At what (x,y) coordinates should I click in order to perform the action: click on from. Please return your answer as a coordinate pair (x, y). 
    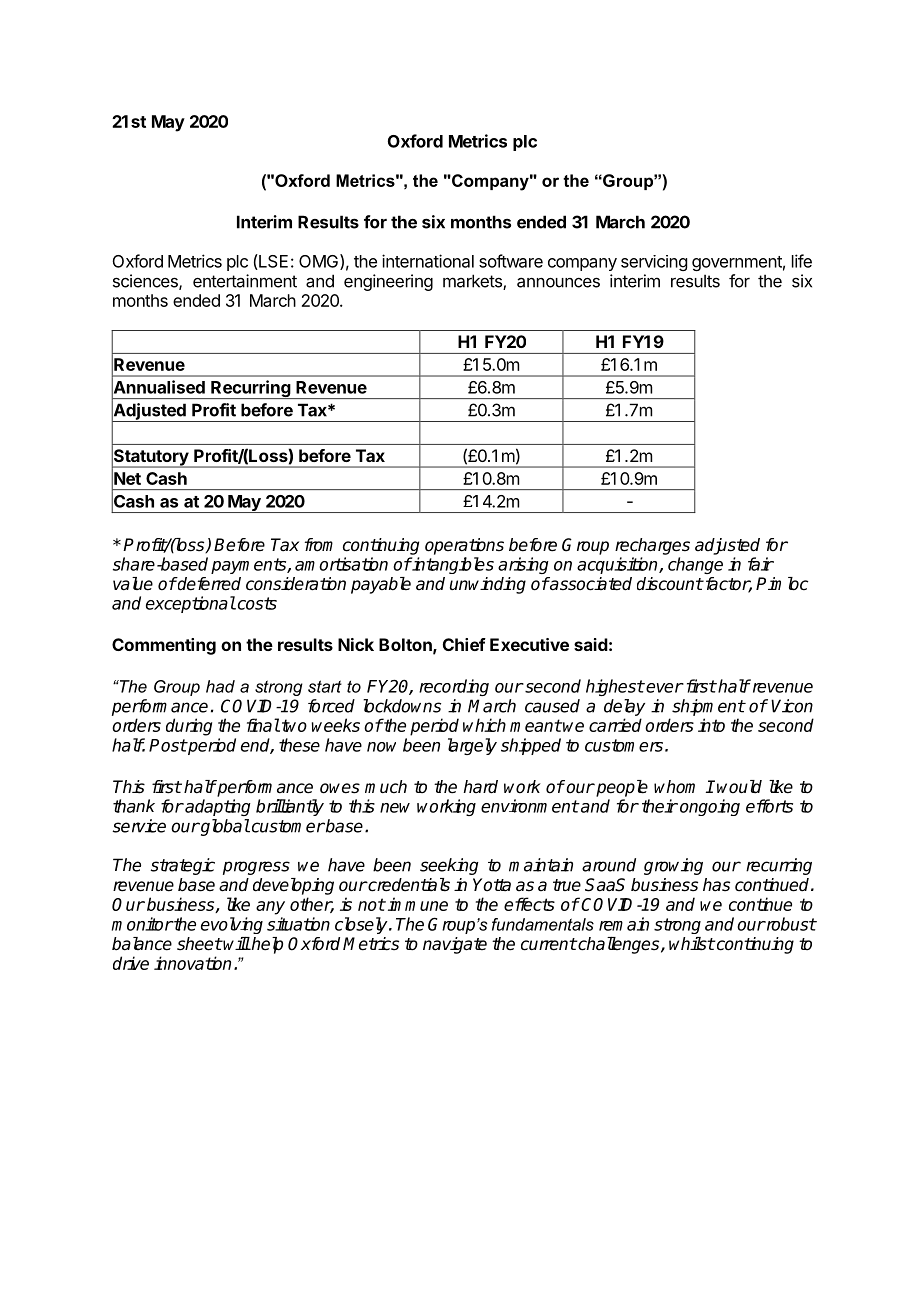
    Looking at the image, I should click on (319, 545).
